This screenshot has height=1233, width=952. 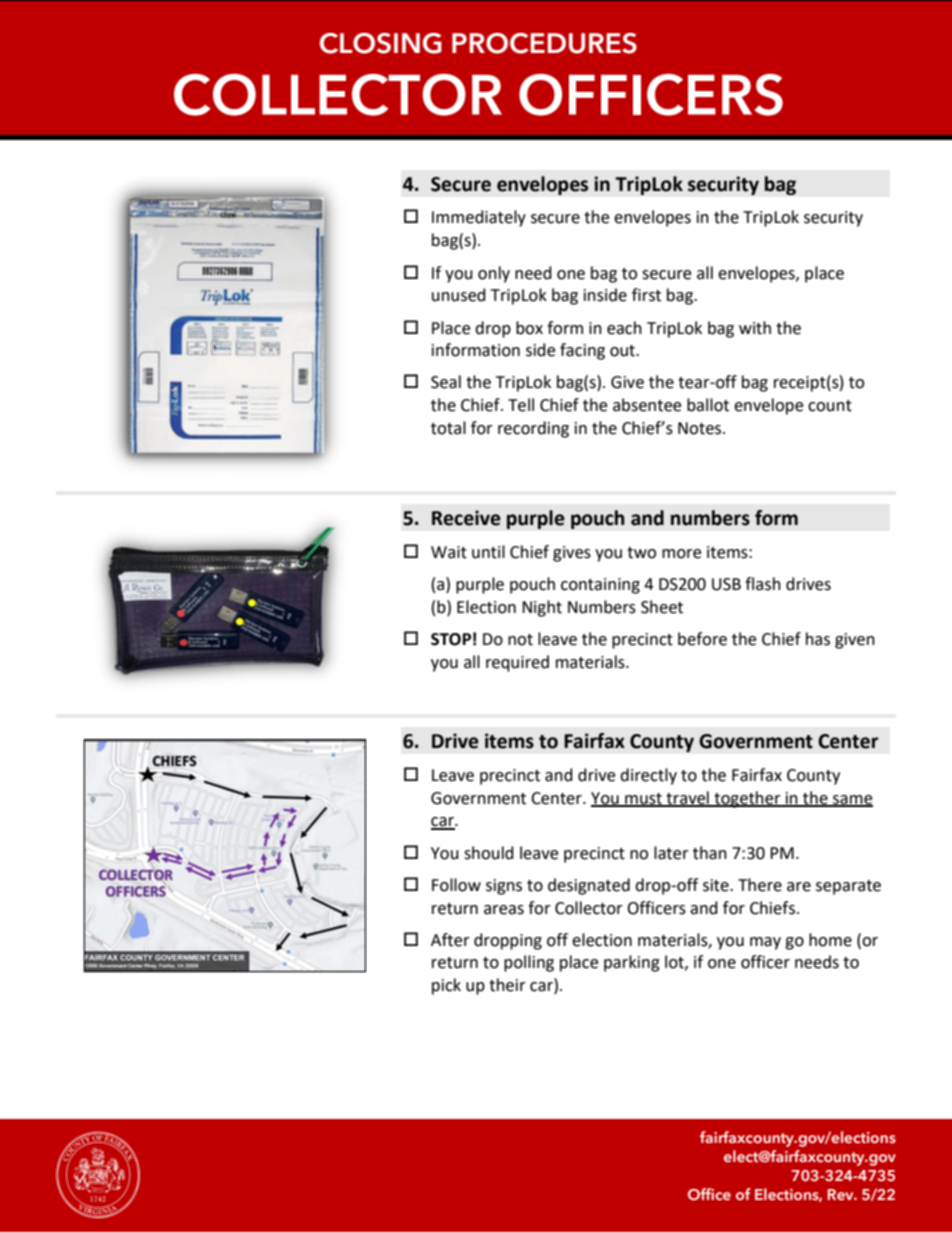 What do you see at coordinates (765, 943) in the screenshot?
I see `may` at bounding box center [765, 943].
